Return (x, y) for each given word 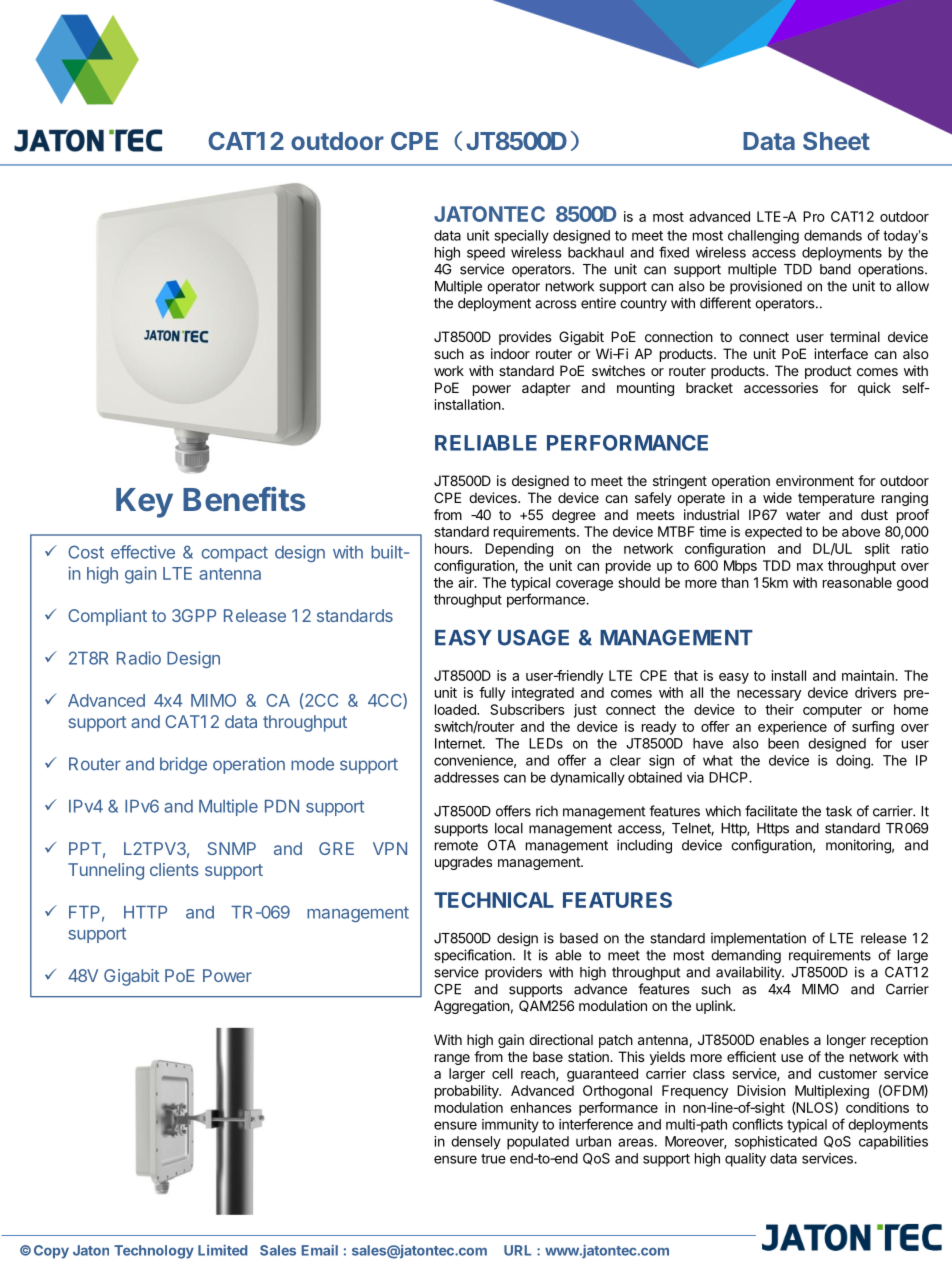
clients (174, 869)
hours (453, 548)
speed (486, 254)
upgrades (463, 863)
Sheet (836, 141)
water (803, 515)
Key (144, 503)
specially (522, 237)
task (839, 811)
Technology (154, 1252)
